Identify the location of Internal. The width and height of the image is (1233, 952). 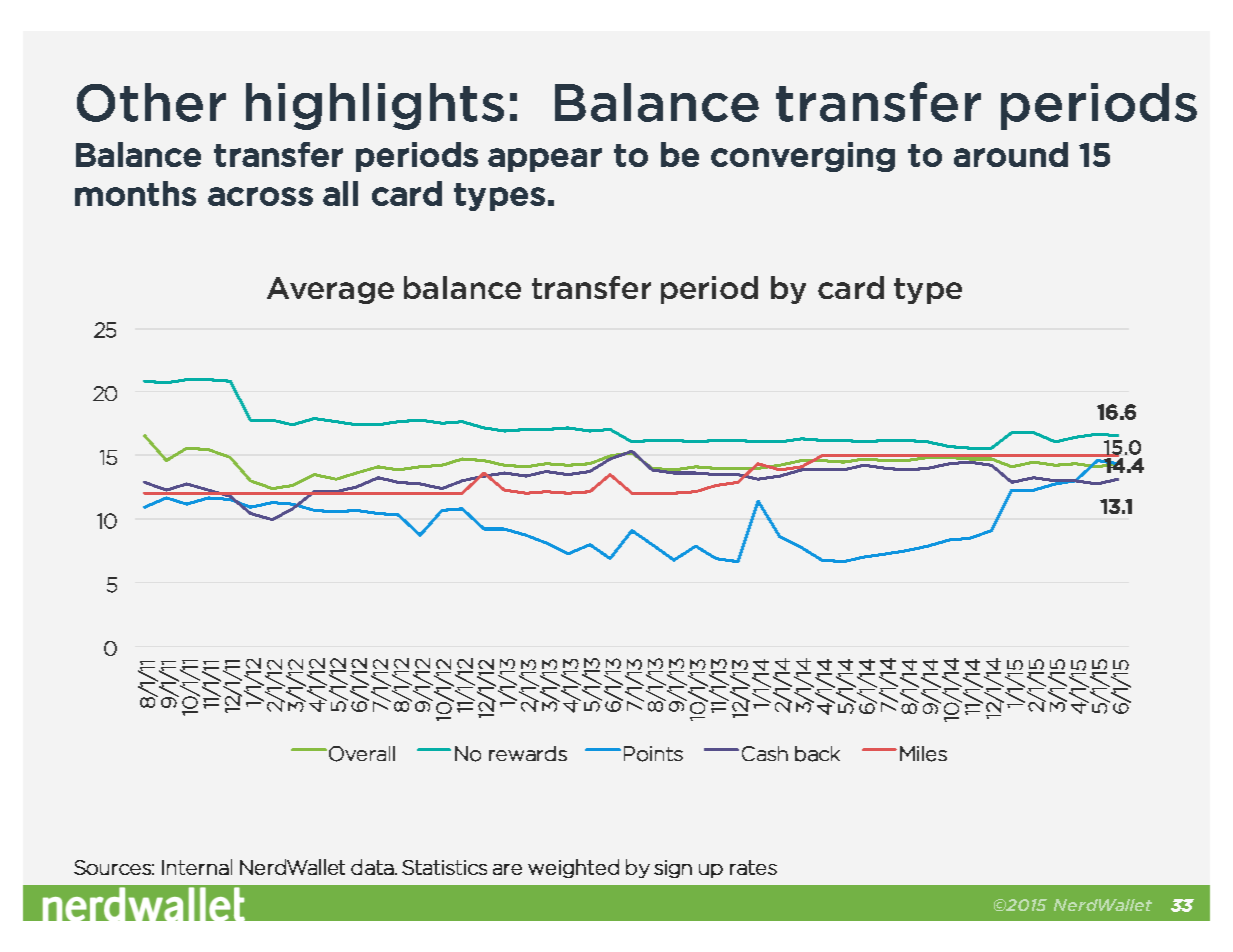
(197, 867).
